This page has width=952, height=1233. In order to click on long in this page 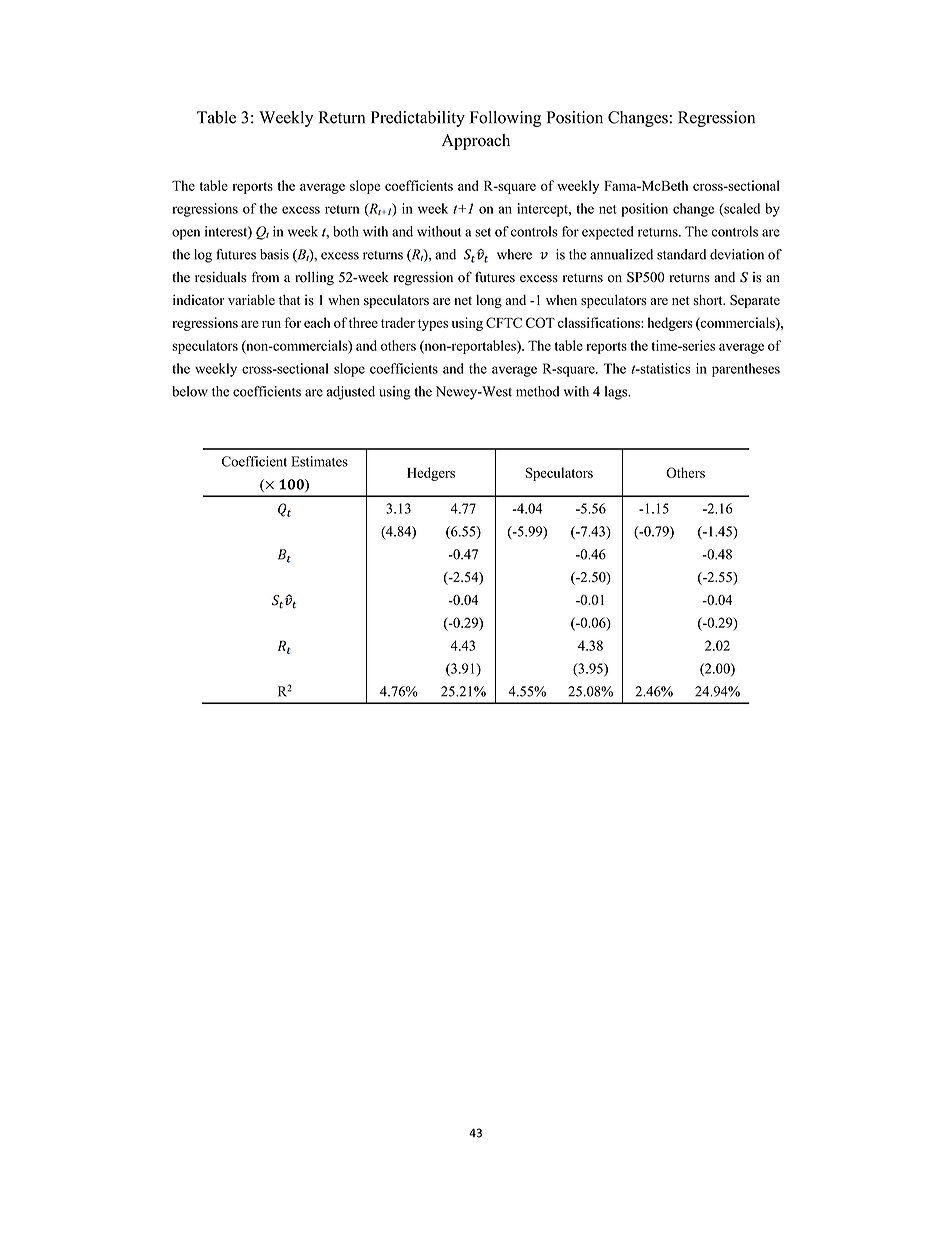, I will do `click(489, 301)`.
